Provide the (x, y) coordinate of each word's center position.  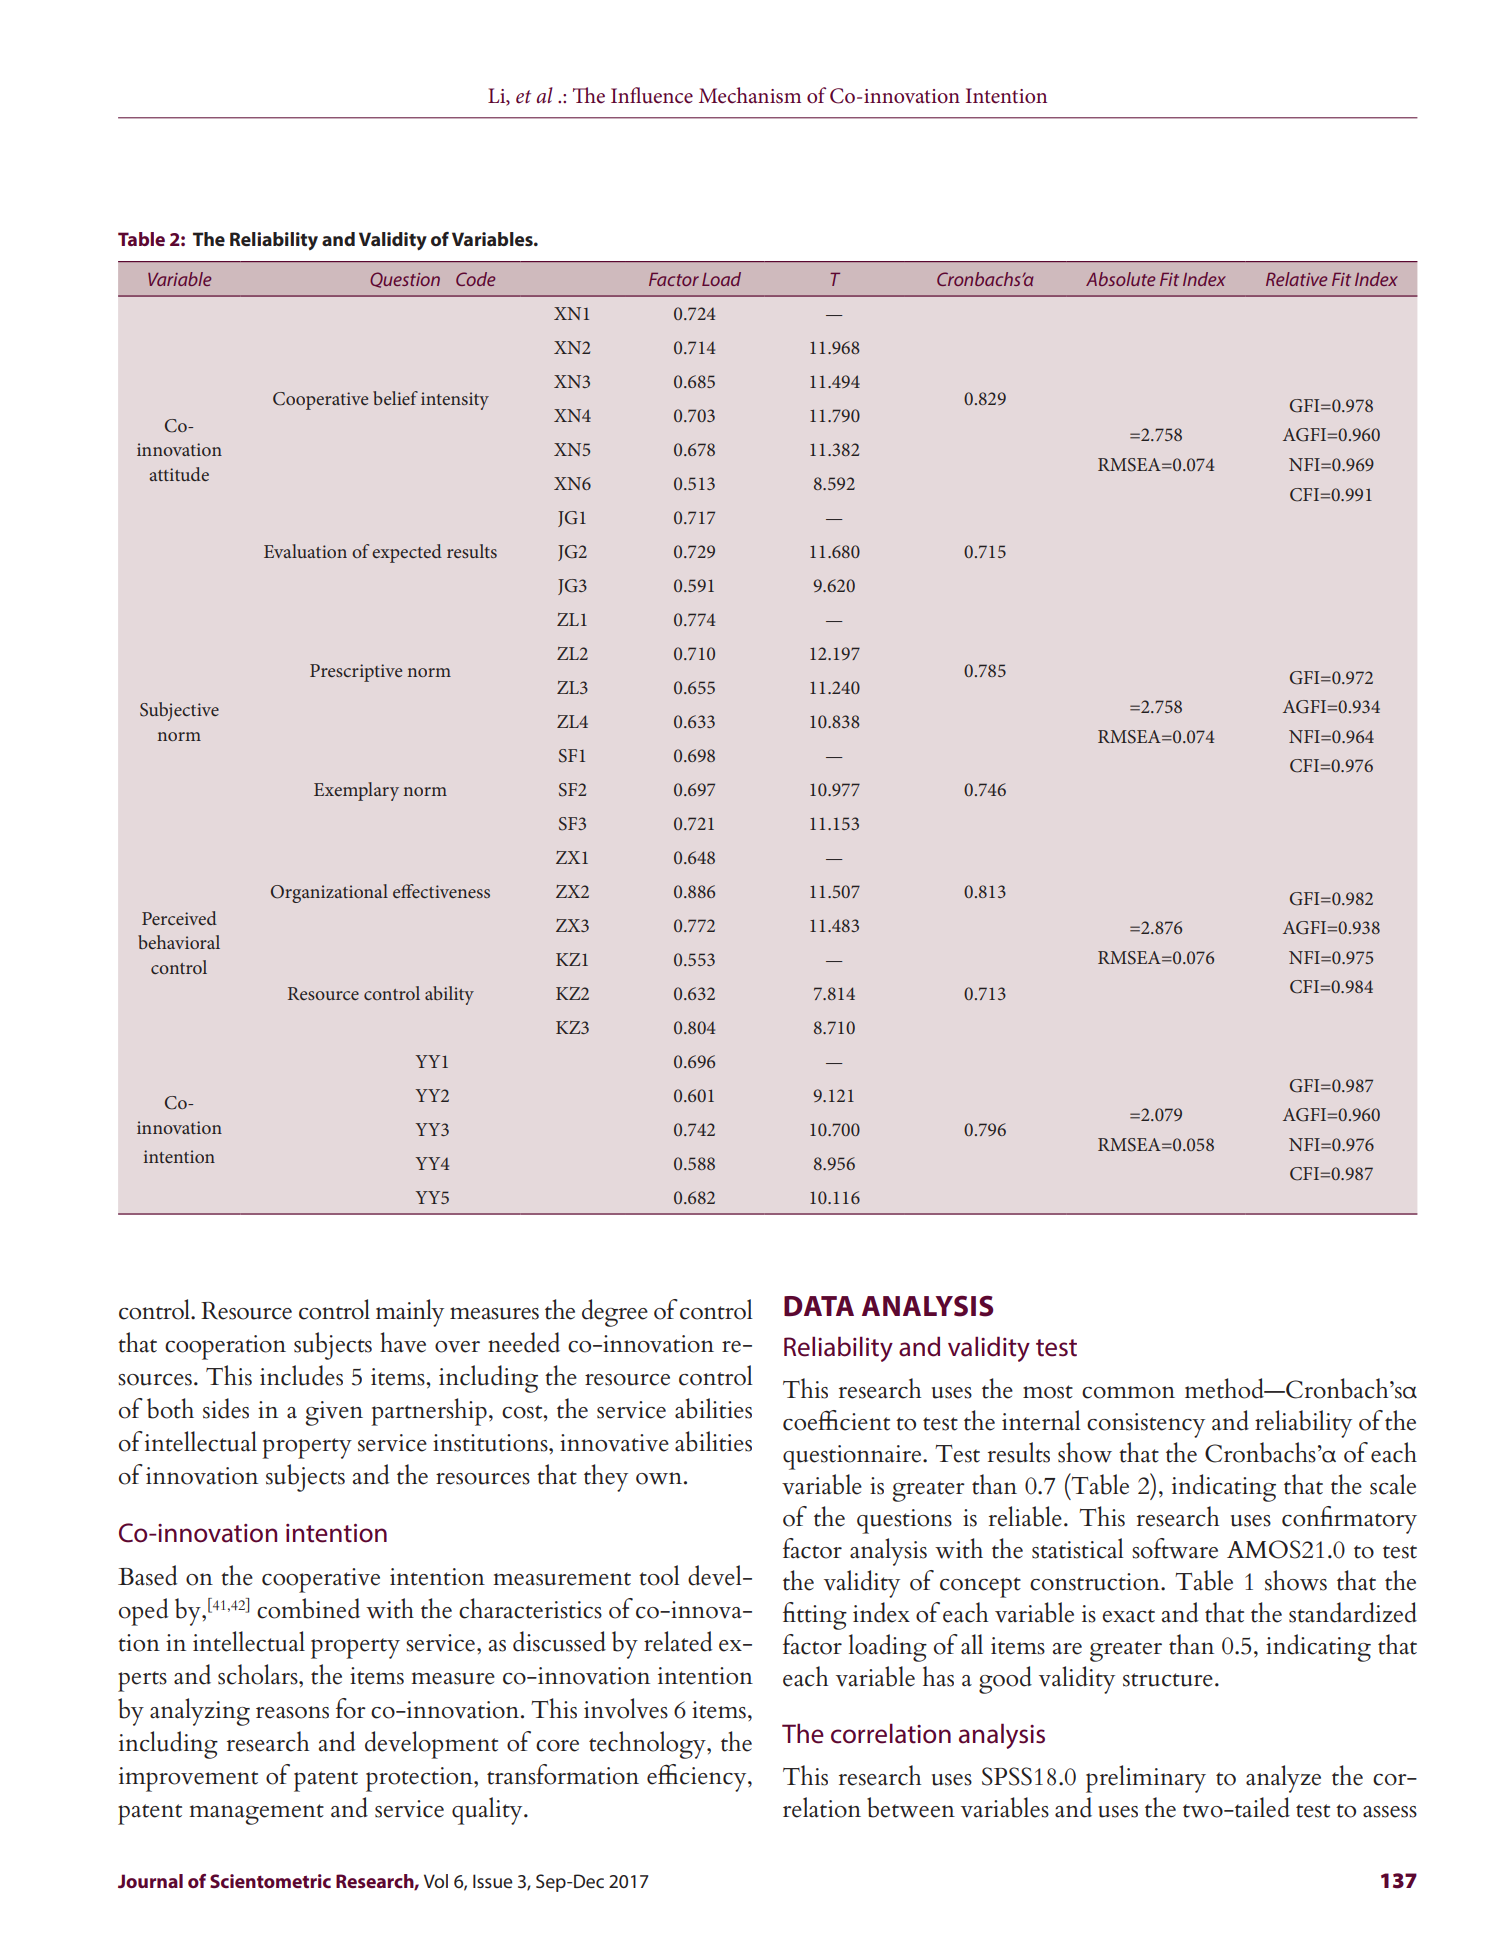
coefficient (836, 1420)
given (334, 1413)
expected (407, 553)
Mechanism (750, 95)
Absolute (1120, 279)
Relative (1296, 279)
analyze (1283, 1779)
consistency (1146, 1425)
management (256, 1814)
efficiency (698, 1778)
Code (475, 279)
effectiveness (441, 891)
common (1128, 1392)
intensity (455, 401)
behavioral (179, 942)
